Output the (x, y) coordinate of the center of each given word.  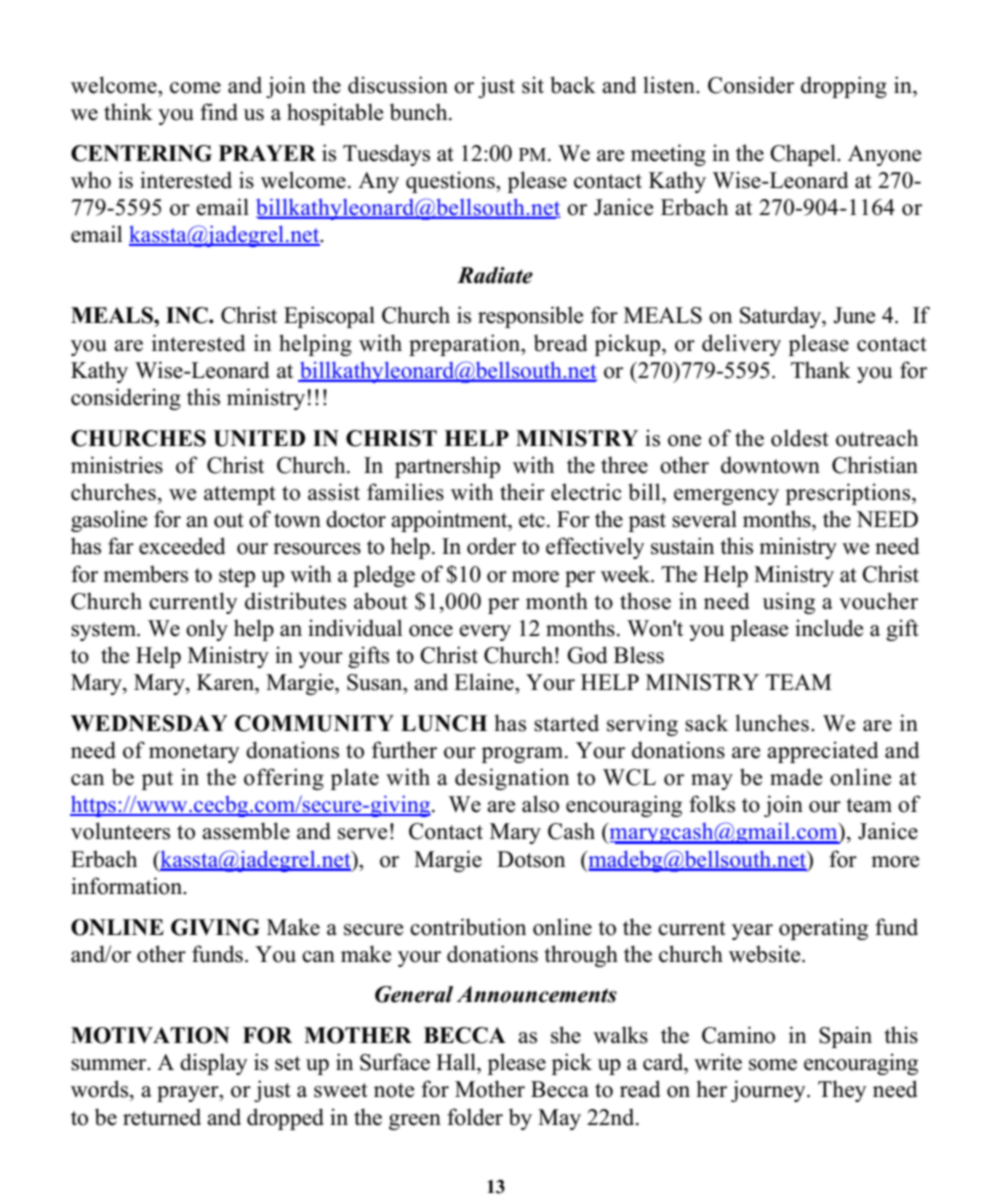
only (207, 630)
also (540, 804)
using (789, 603)
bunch (420, 112)
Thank (821, 369)
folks (712, 804)
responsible (530, 317)
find (219, 112)
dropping (844, 87)
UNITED (259, 438)
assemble (246, 831)
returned (162, 1117)
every (485, 633)
